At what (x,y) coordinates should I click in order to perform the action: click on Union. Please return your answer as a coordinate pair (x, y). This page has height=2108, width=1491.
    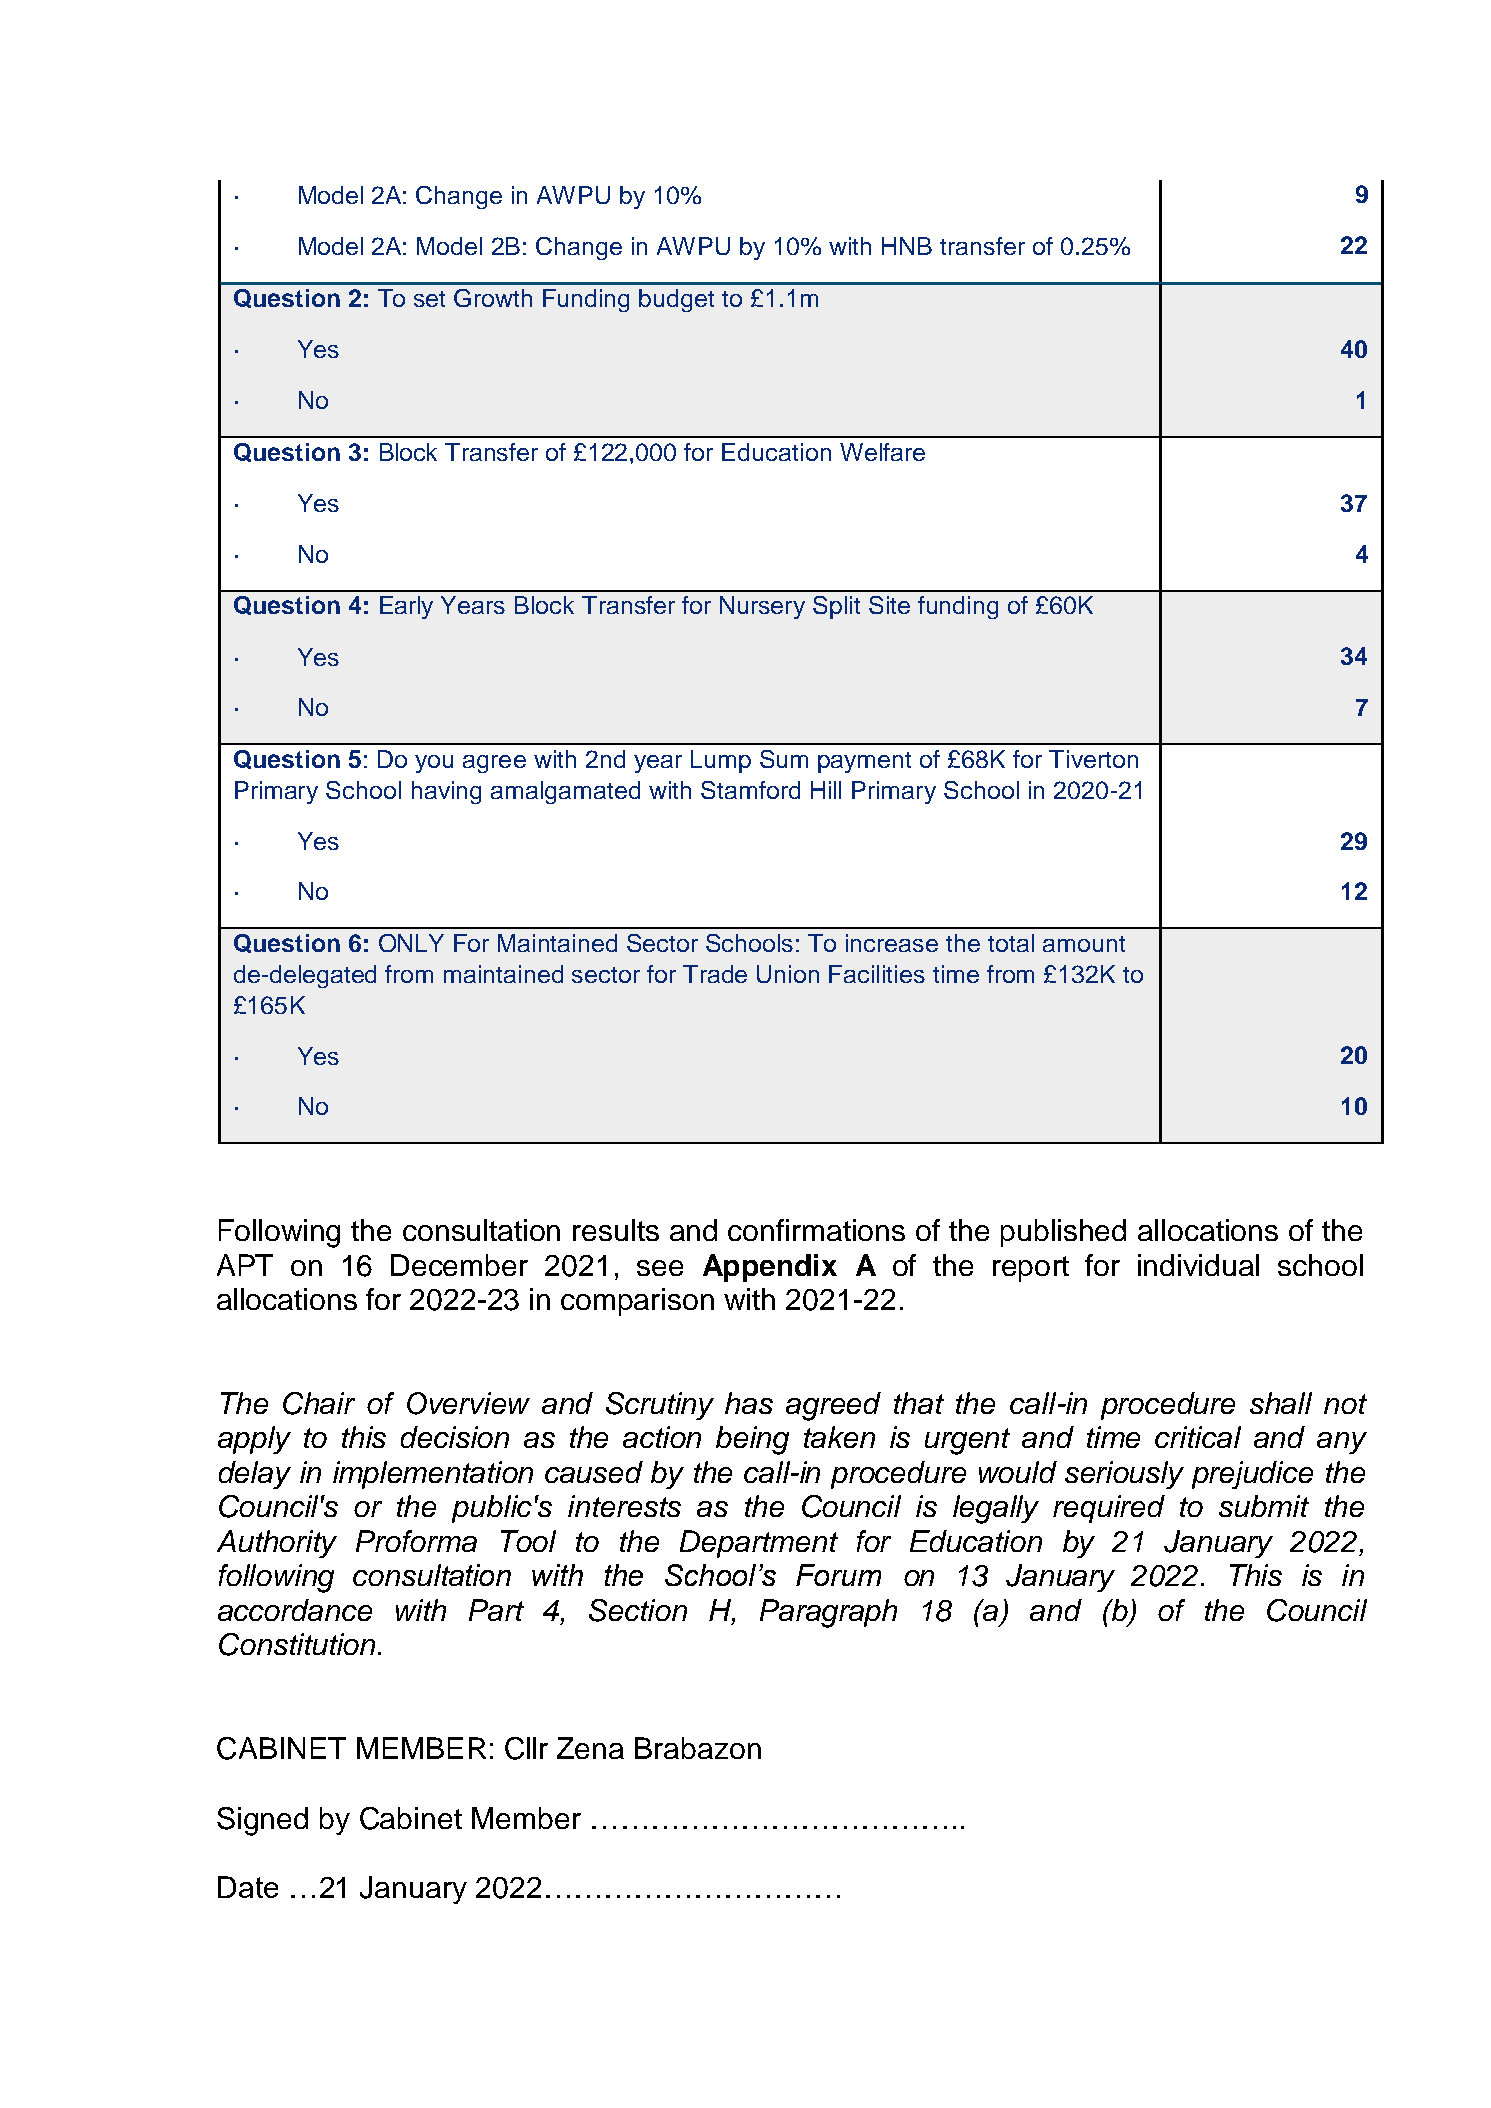
    Looking at the image, I should click on (788, 974).
